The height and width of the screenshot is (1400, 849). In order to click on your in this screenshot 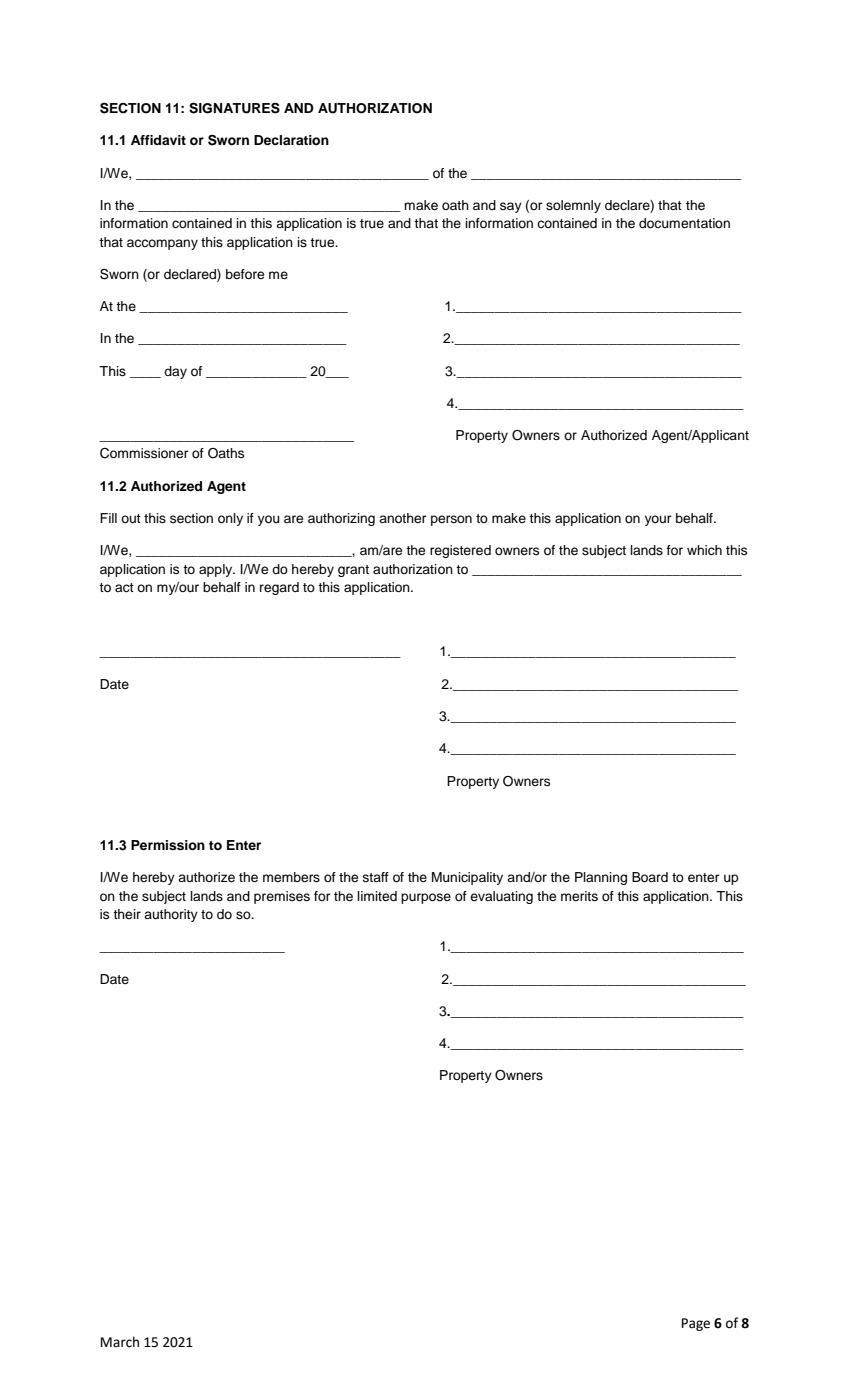, I will do `click(658, 520)`.
